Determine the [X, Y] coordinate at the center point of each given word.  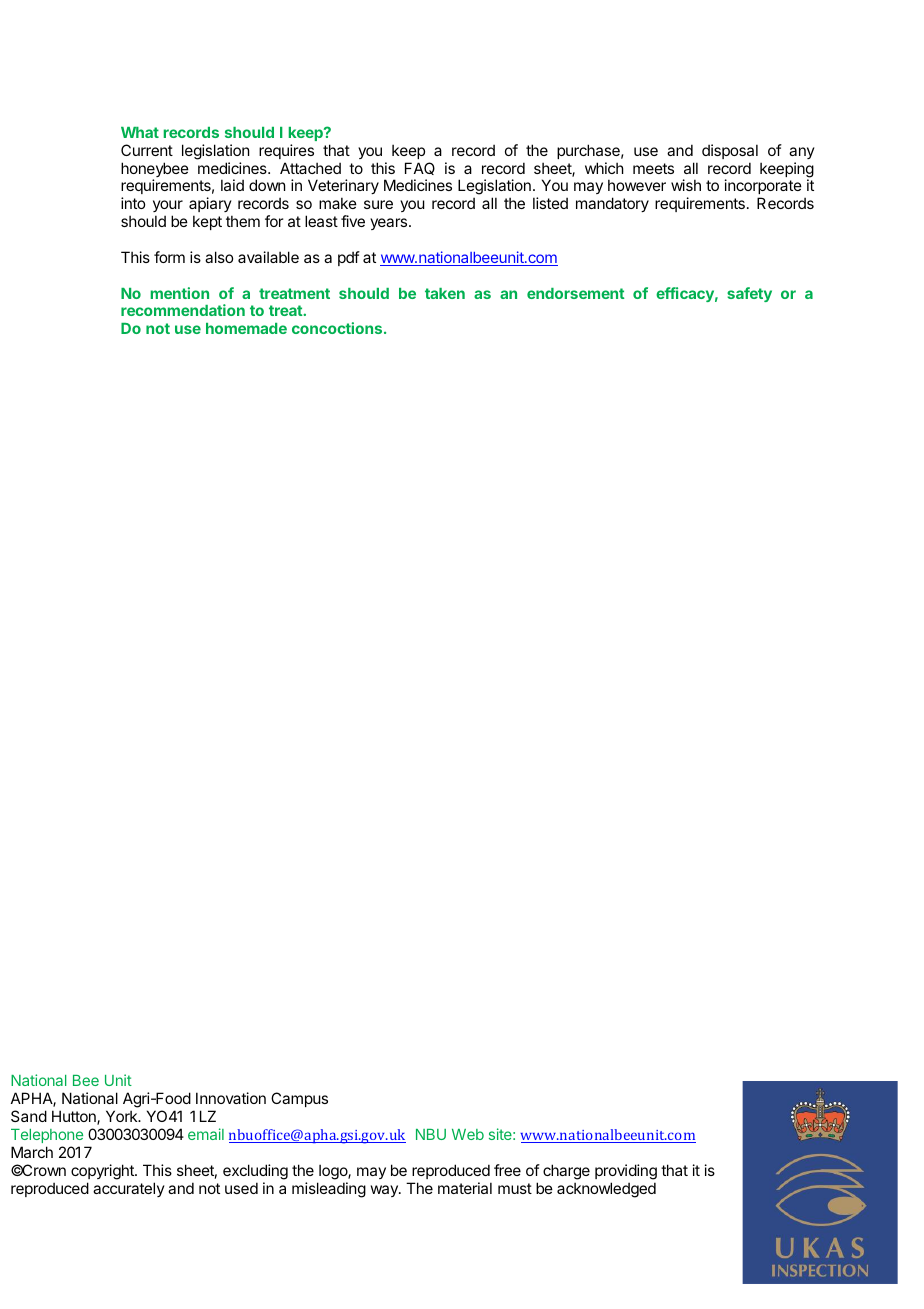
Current [147, 150]
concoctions [338, 328]
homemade [246, 328]
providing [626, 1172]
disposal [730, 151]
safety [749, 294]
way [385, 1191]
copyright [103, 1172]
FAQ [420, 168]
